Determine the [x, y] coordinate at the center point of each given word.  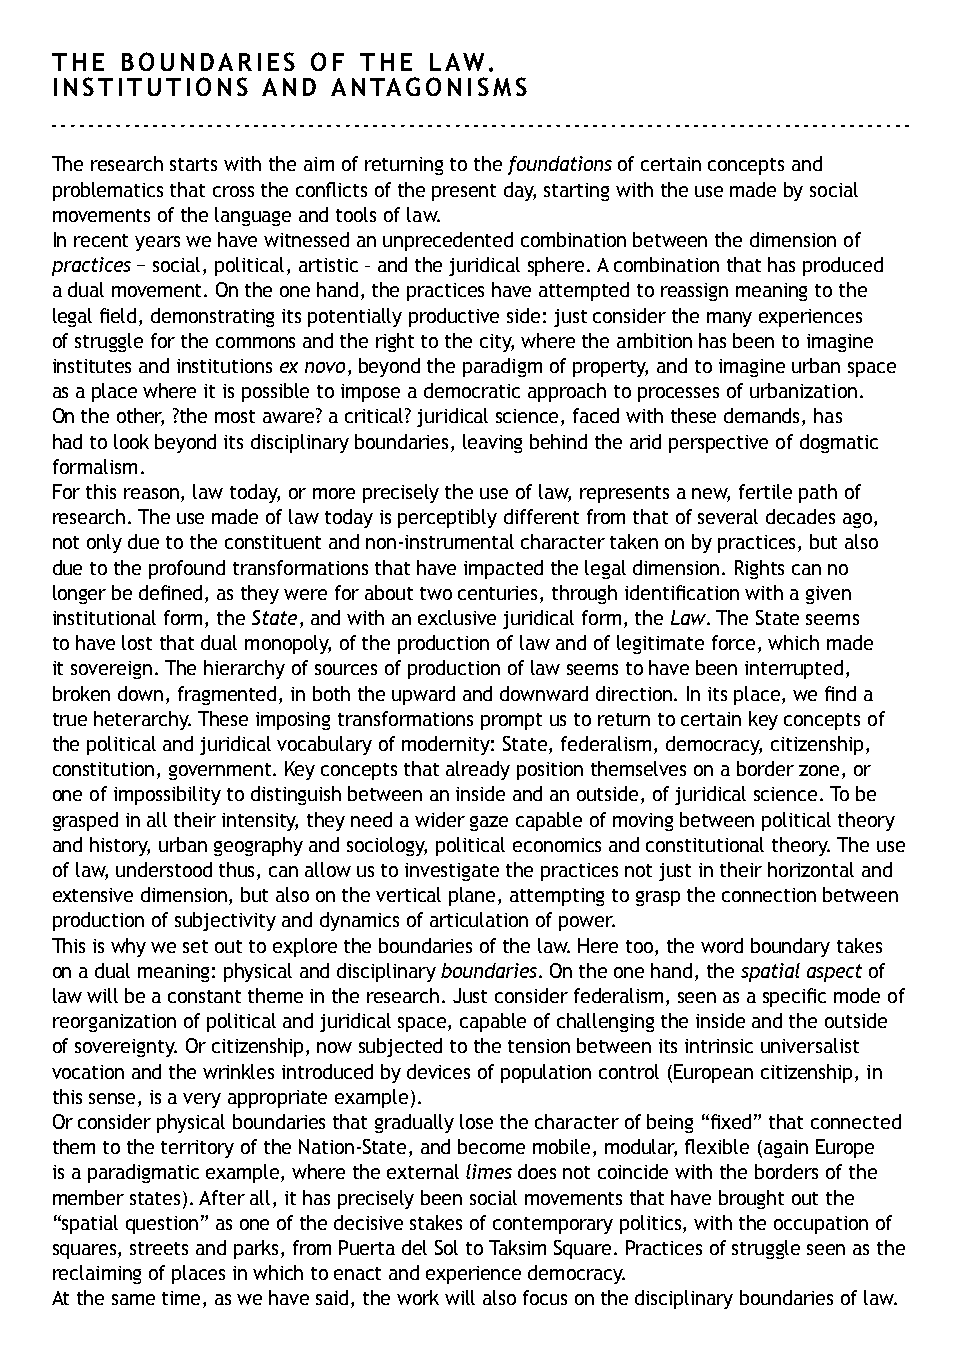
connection [769, 895]
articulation [479, 919]
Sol [446, 1247]
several [728, 516]
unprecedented [448, 241]
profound [187, 569]
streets [159, 1248]
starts [193, 164]
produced [843, 266]
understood [164, 869]
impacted [503, 569]
